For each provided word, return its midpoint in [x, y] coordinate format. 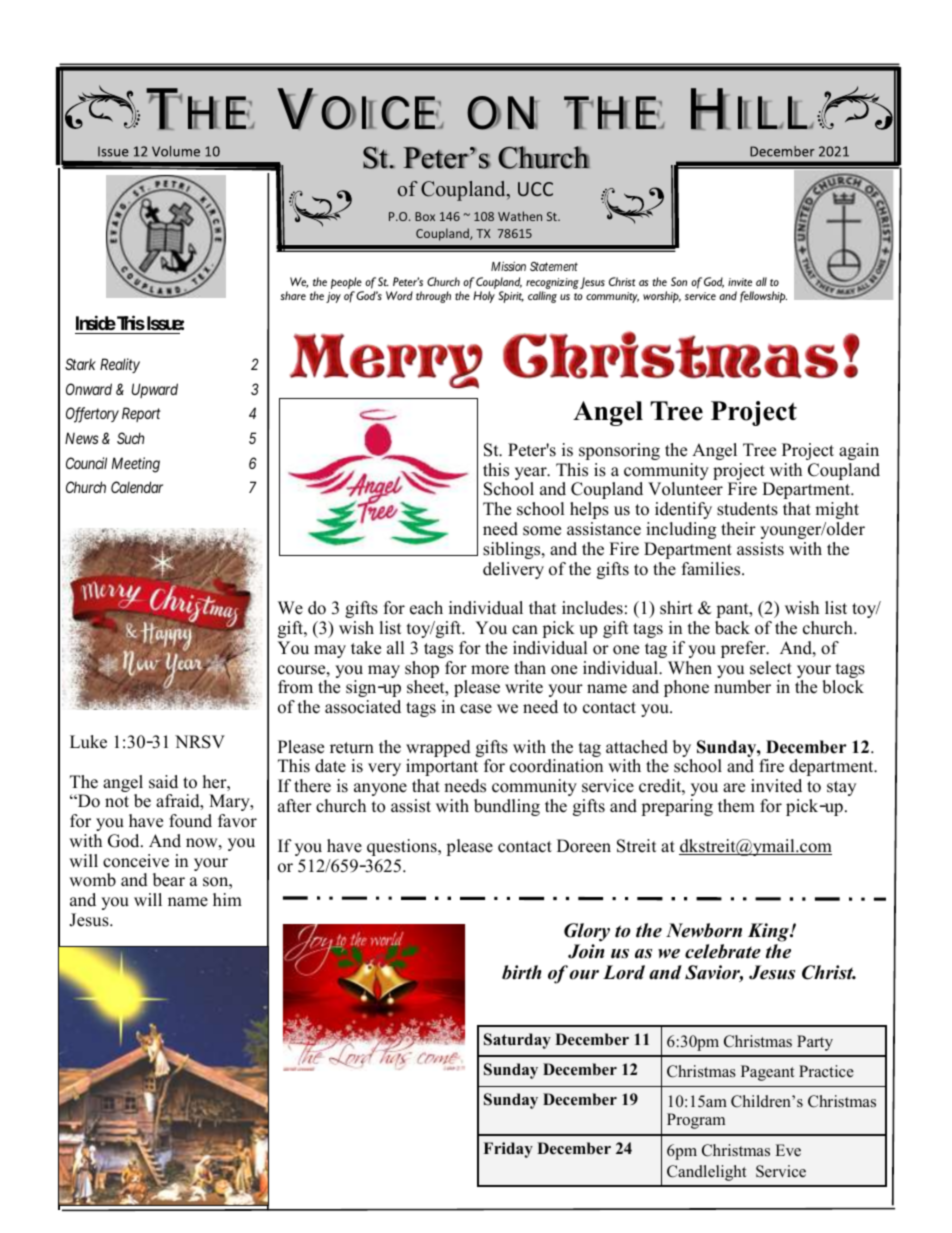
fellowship [763, 297]
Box [425, 216]
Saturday [517, 1041]
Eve [788, 1150]
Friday [508, 1150]
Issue [165, 325]
